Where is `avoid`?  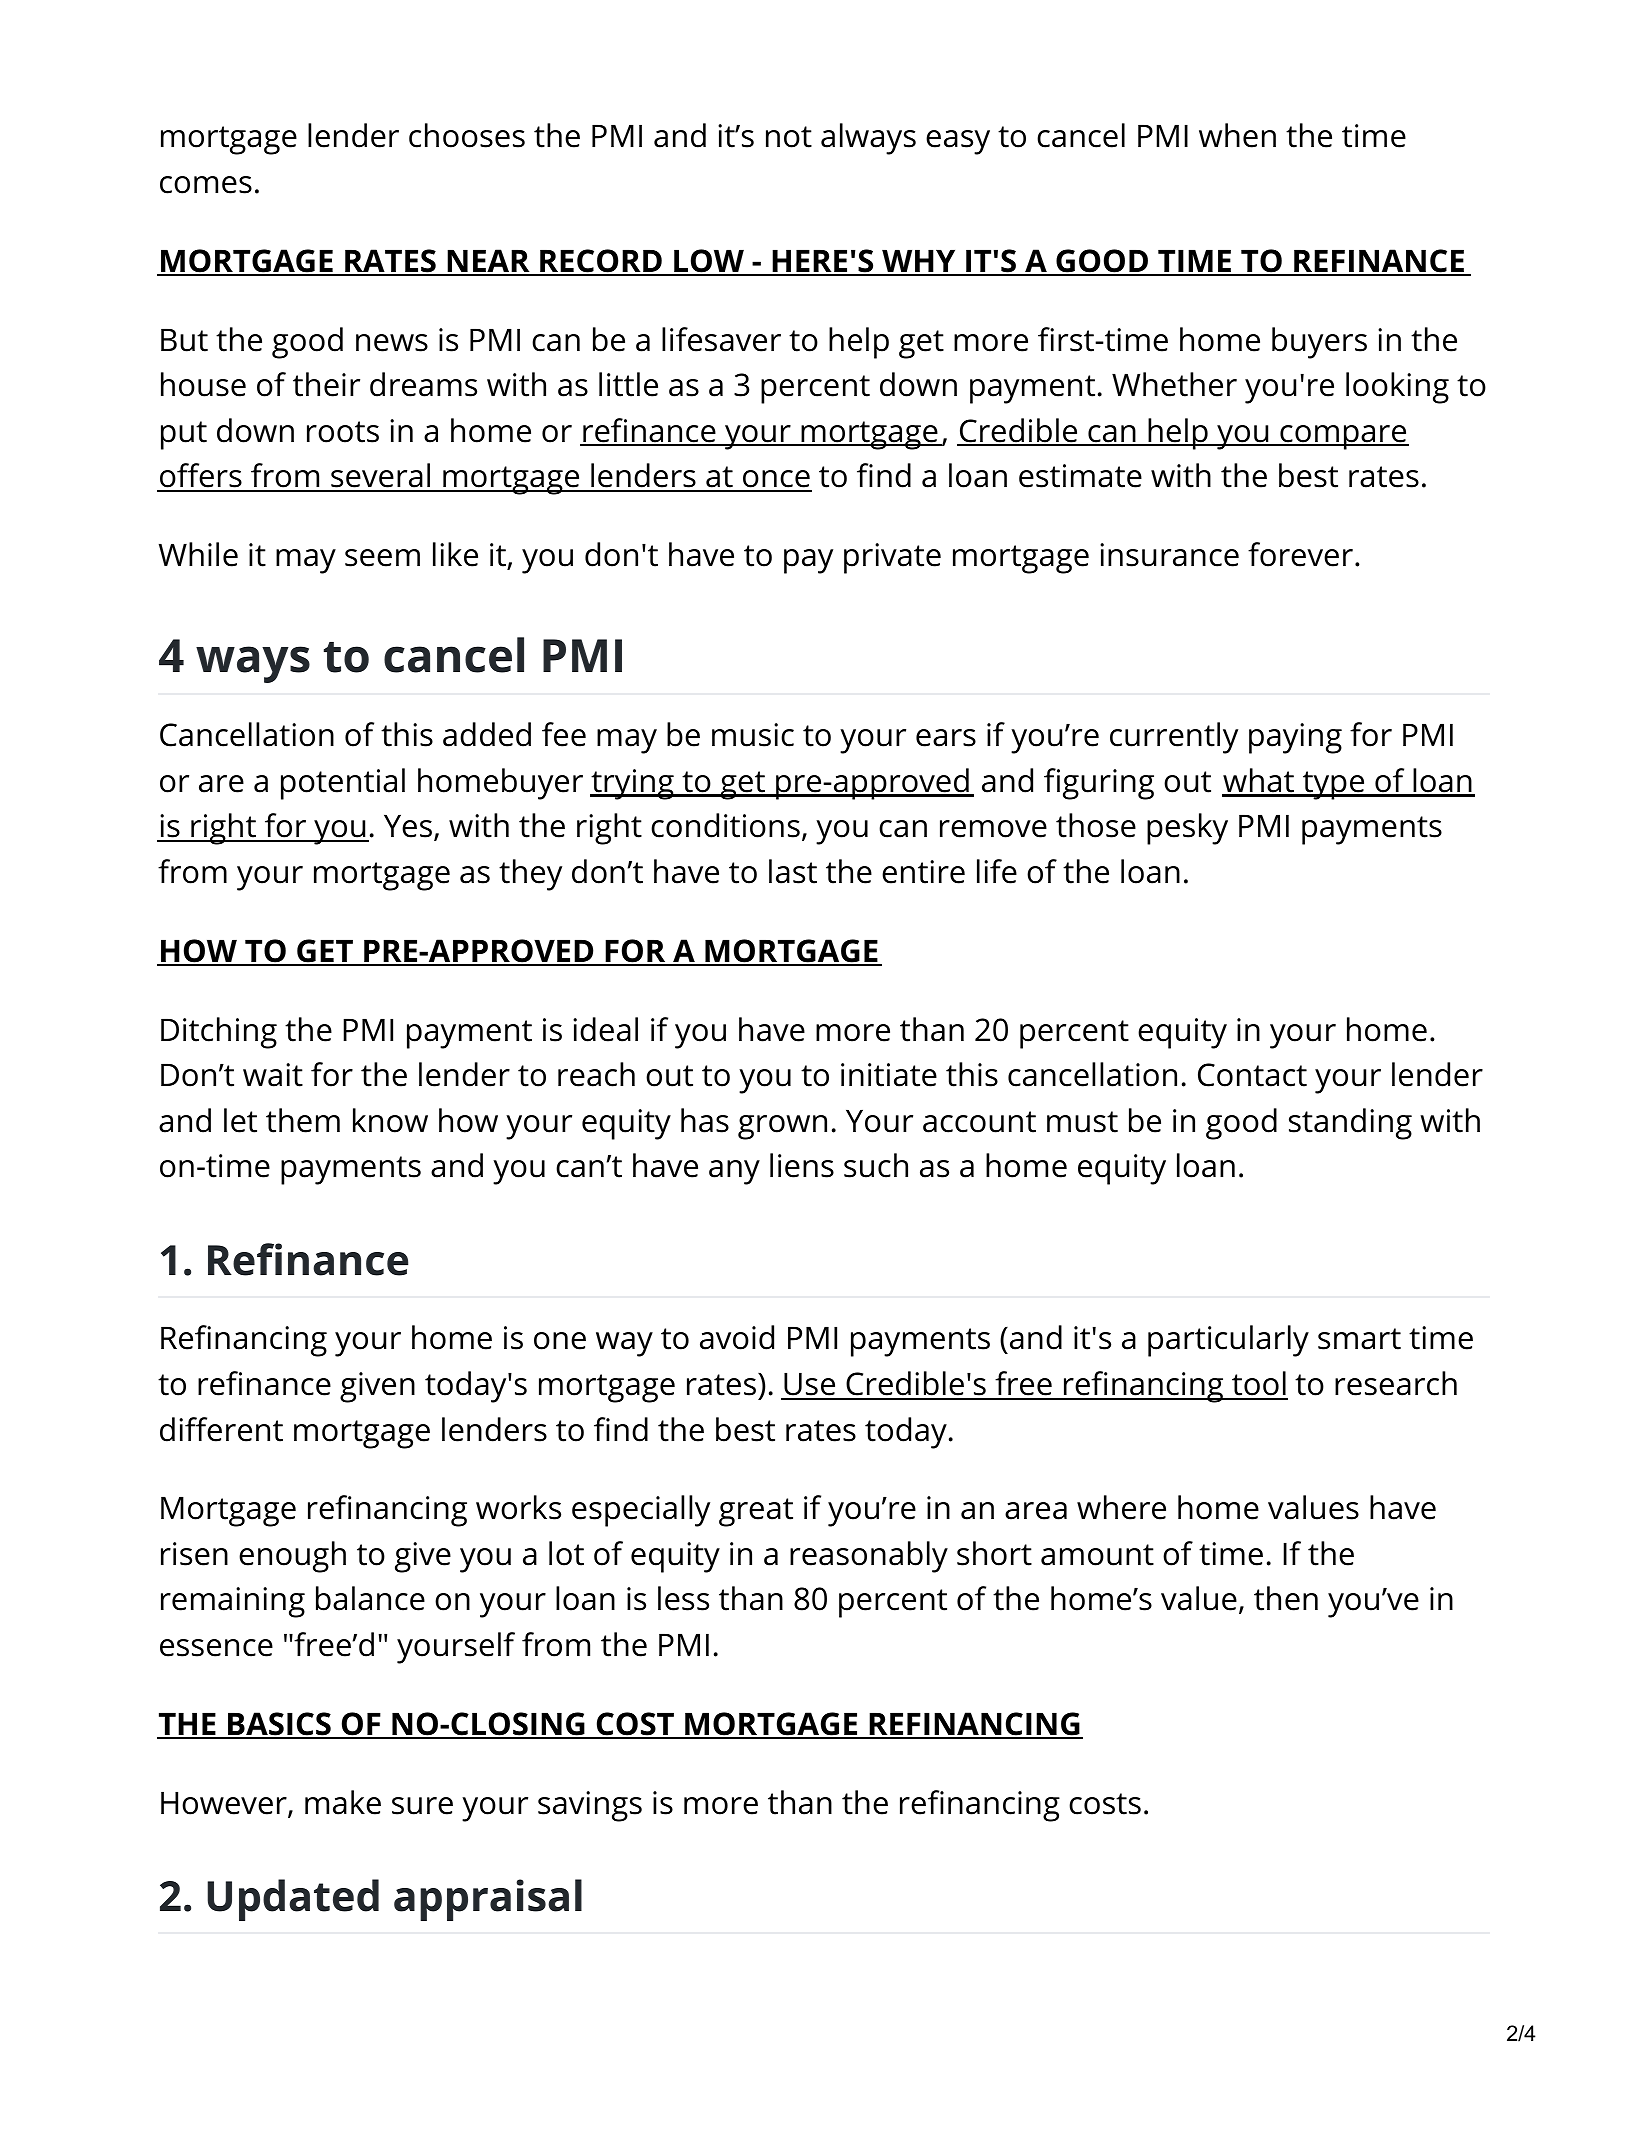
avoid is located at coordinates (737, 1337).
